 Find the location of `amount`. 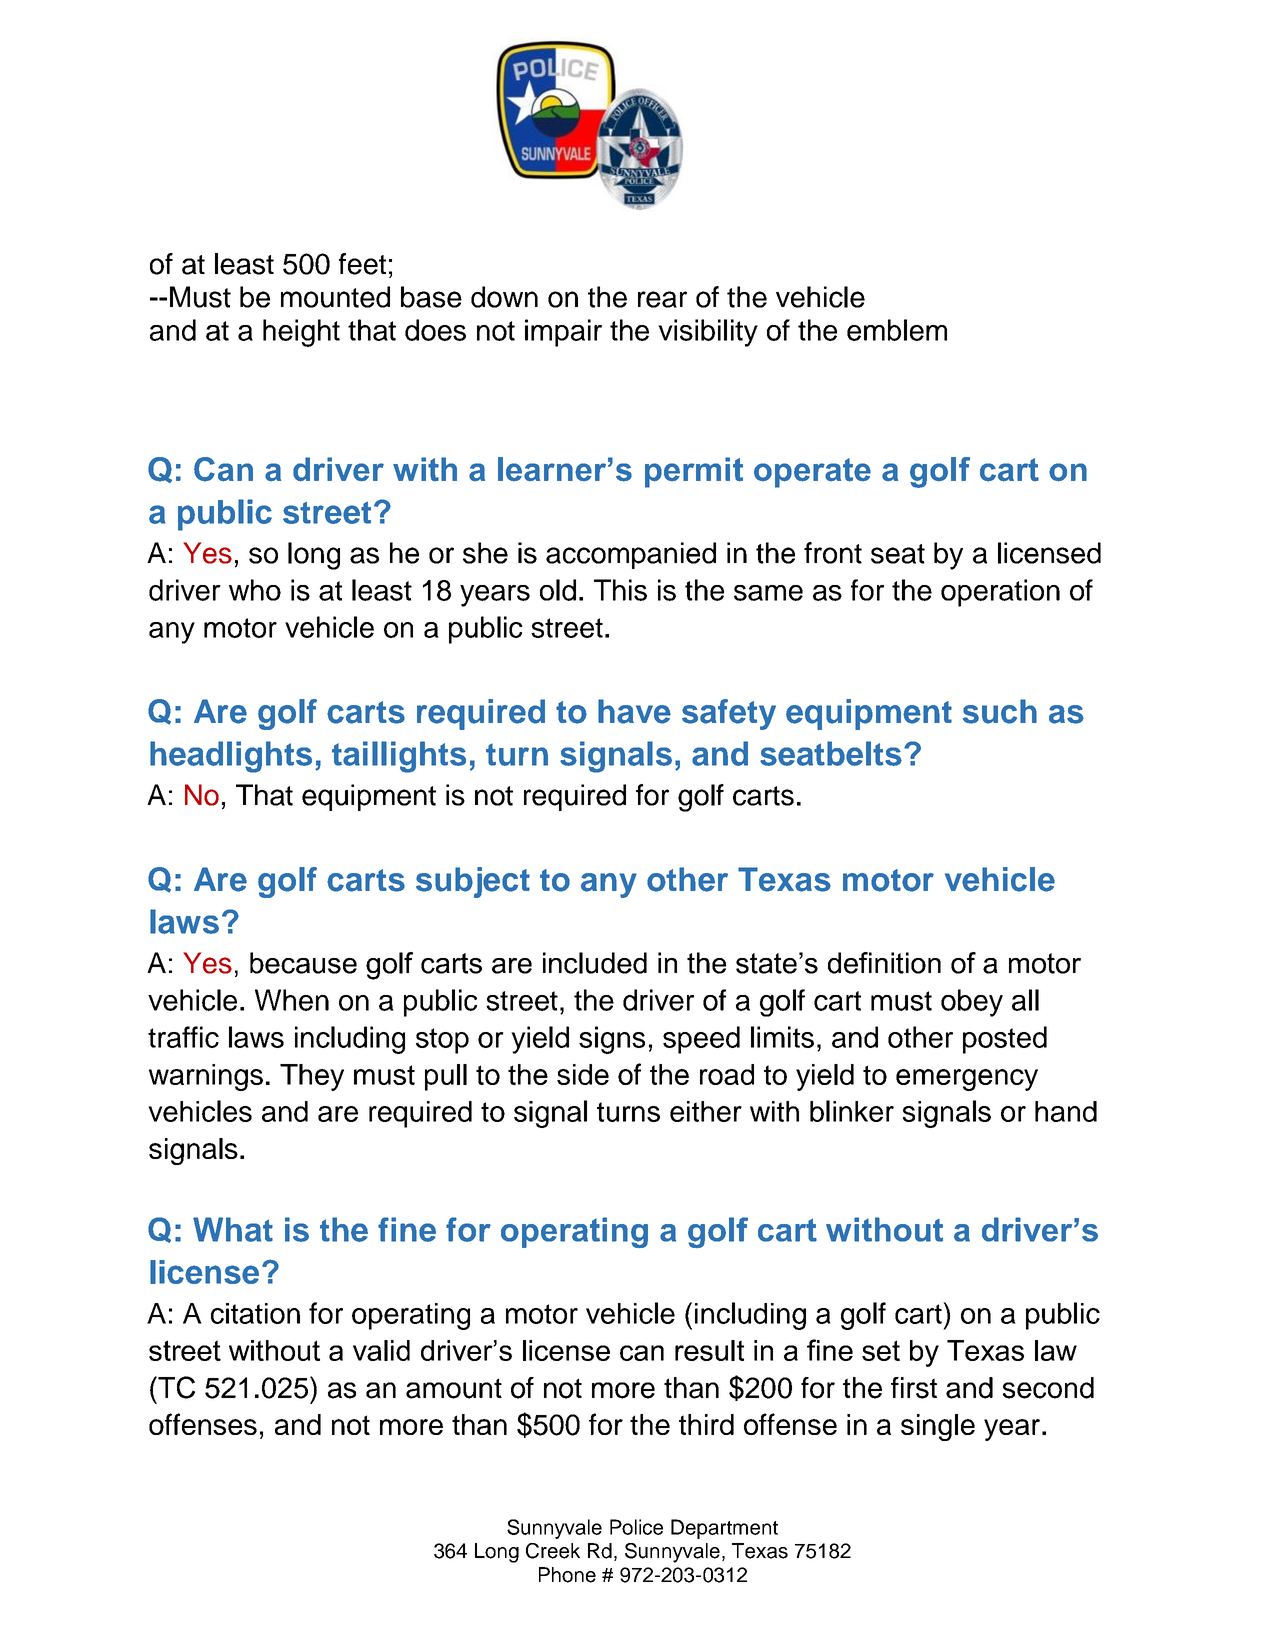

amount is located at coordinates (454, 1388).
